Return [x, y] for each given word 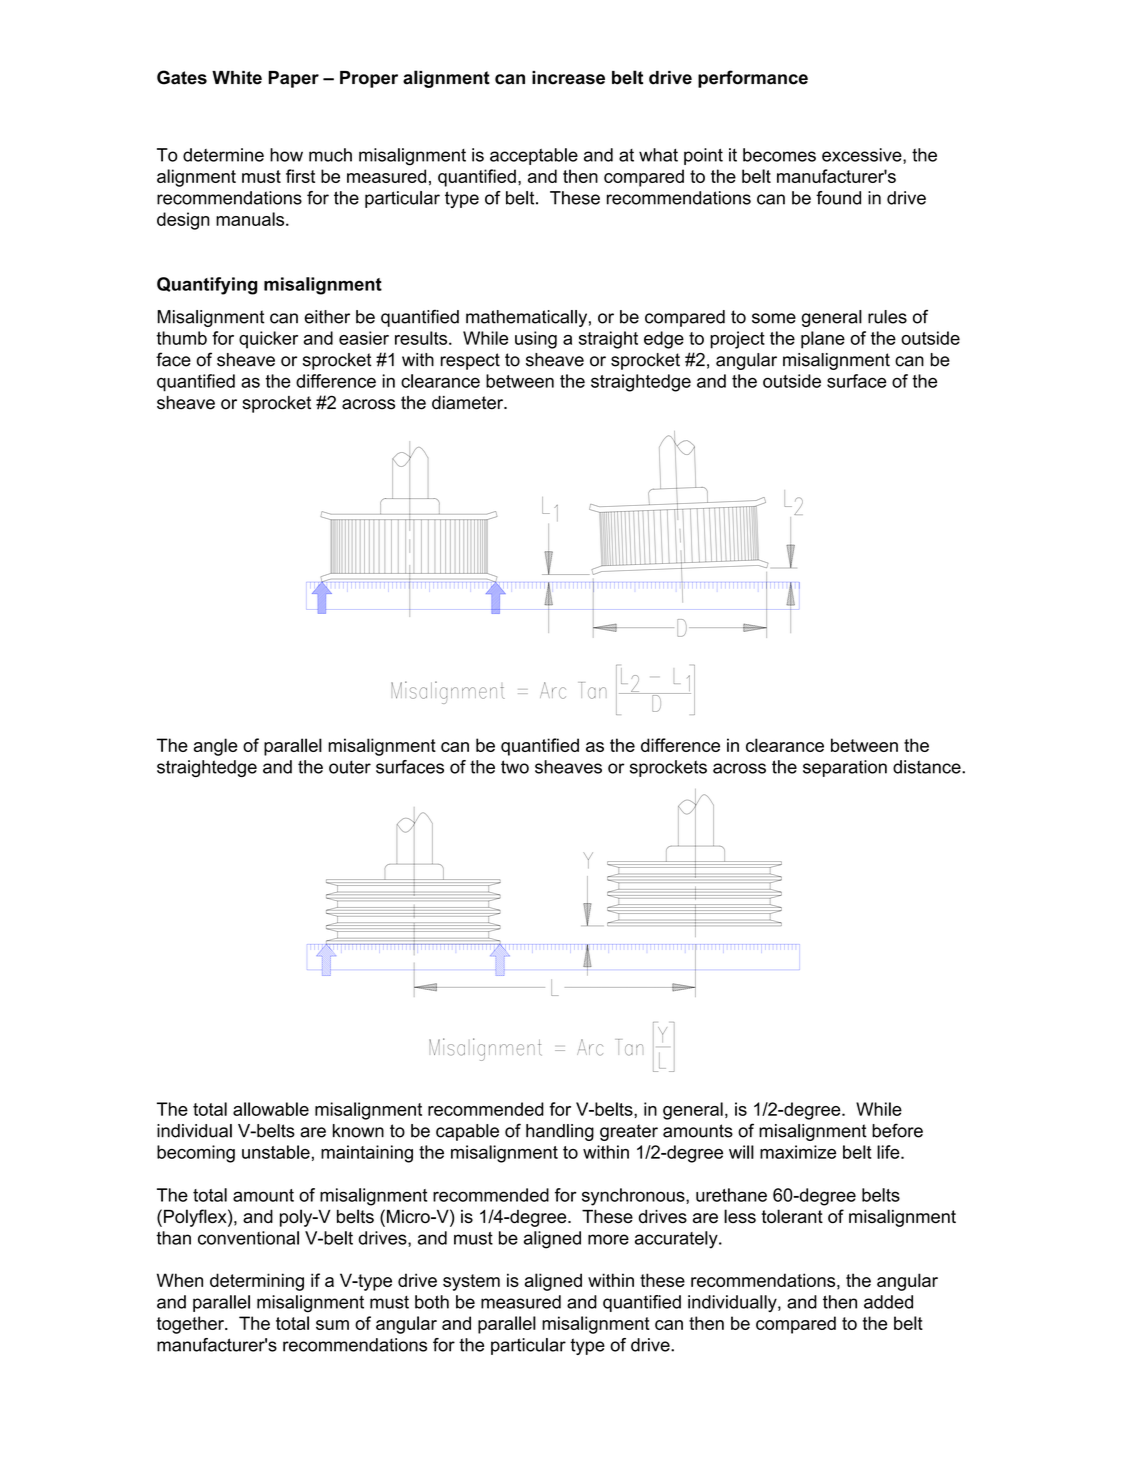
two [515, 767]
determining [257, 1282]
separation [845, 768]
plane [823, 340]
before [897, 1130]
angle [215, 747]
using [536, 340]
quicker [268, 340]
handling [560, 1132]
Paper [293, 79]
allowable [271, 1109]
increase [568, 78]
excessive [863, 156]
